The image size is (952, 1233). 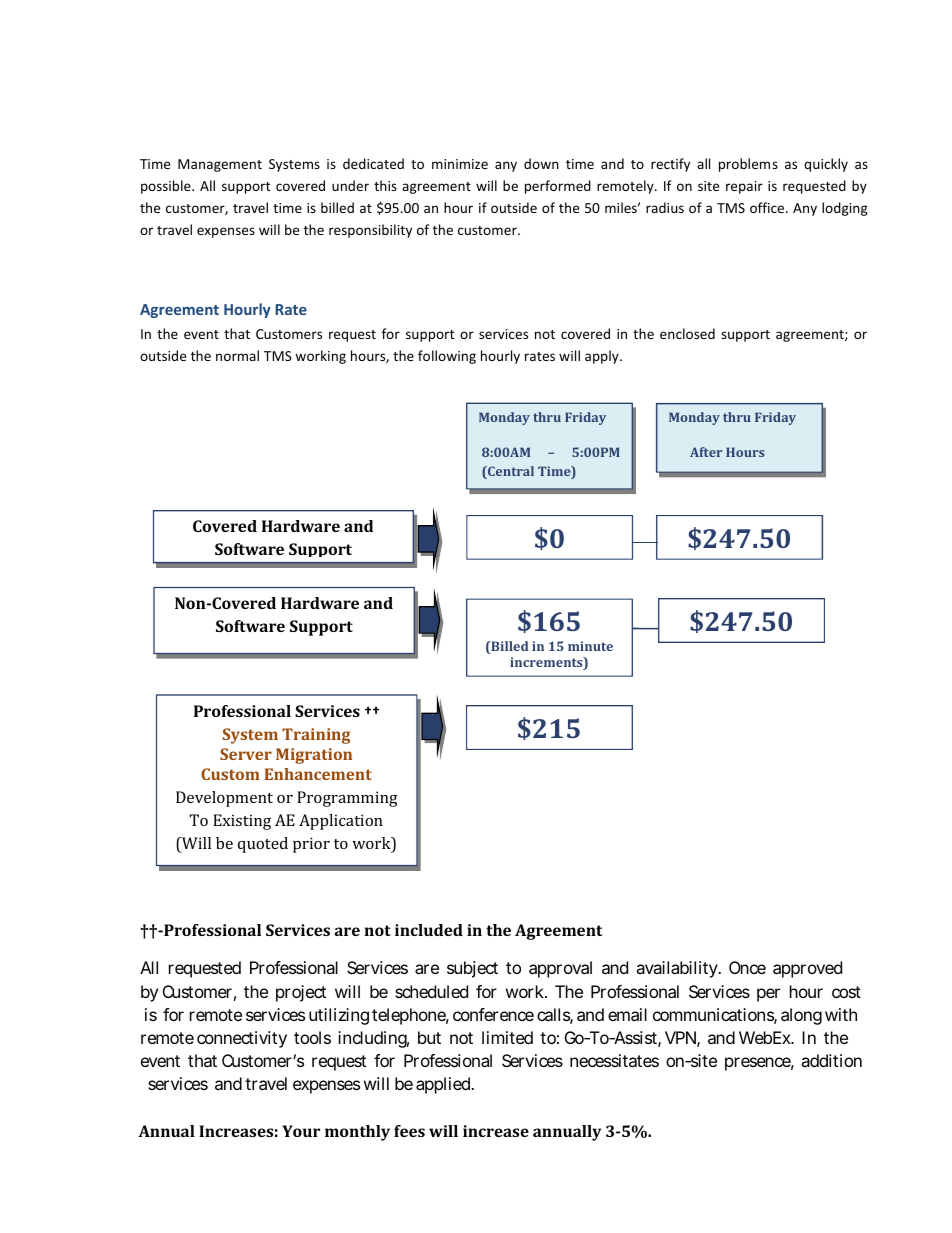 What do you see at coordinates (747, 967) in the screenshot?
I see `Once` at bounding box center [747, 967].
